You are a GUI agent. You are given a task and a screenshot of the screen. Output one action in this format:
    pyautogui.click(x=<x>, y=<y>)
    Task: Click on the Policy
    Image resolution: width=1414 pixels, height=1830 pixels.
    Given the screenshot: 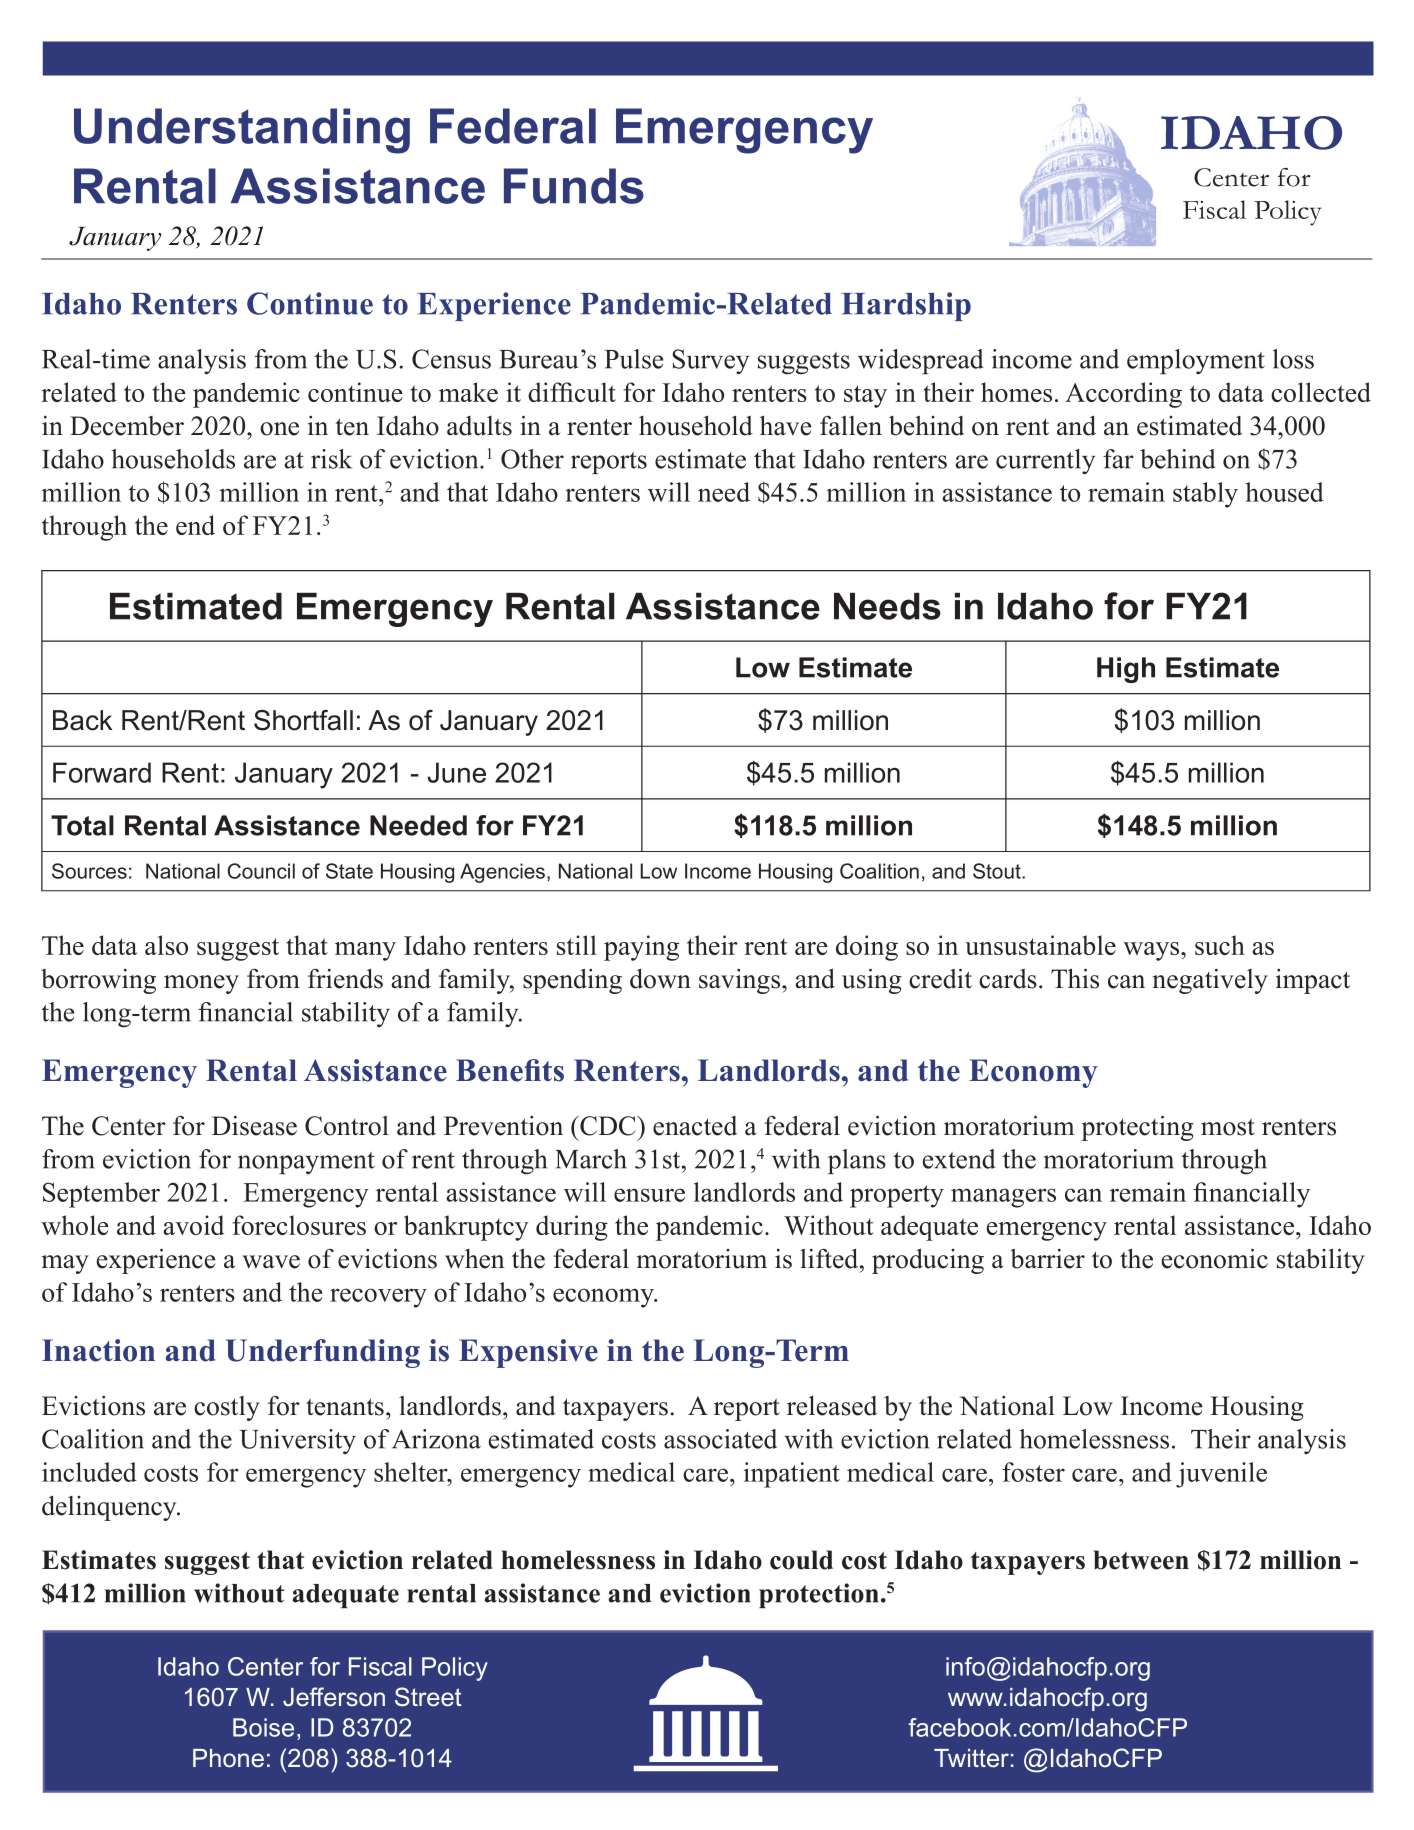 What is the action you would take?
    pyautogui.click(x=455, y=1669)
